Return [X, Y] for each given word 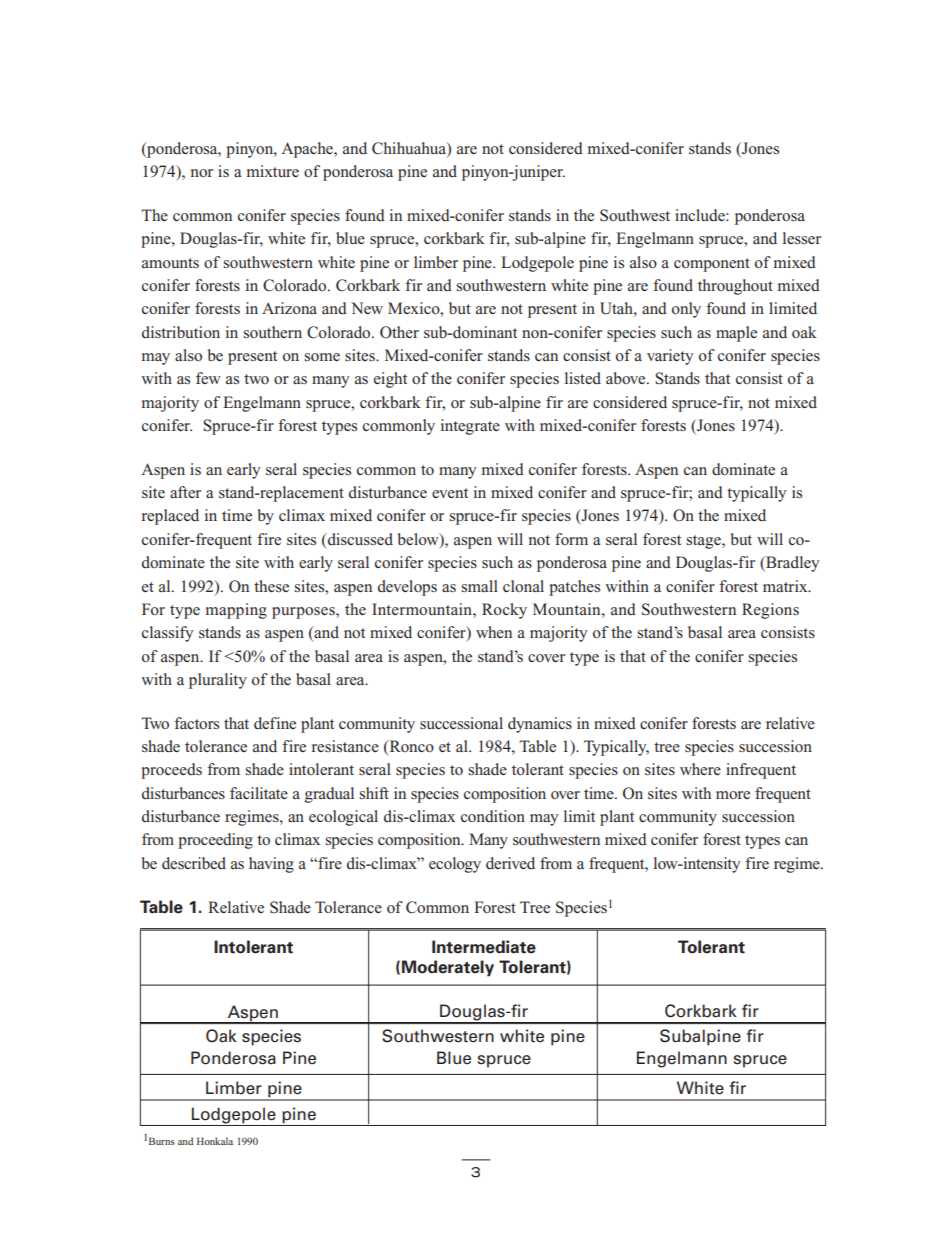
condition [493, 816]
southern [273, 332]
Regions [770, 611]
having [271, 865]
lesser [802, 238]
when [494, 632]
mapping [236, 611]
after [185, 492]
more [733, 795]
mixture [273, 171]
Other [399, 332]
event [450, 493]
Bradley [792, 564]
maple [736, 334]
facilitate [259, 793]
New [367, 308]
